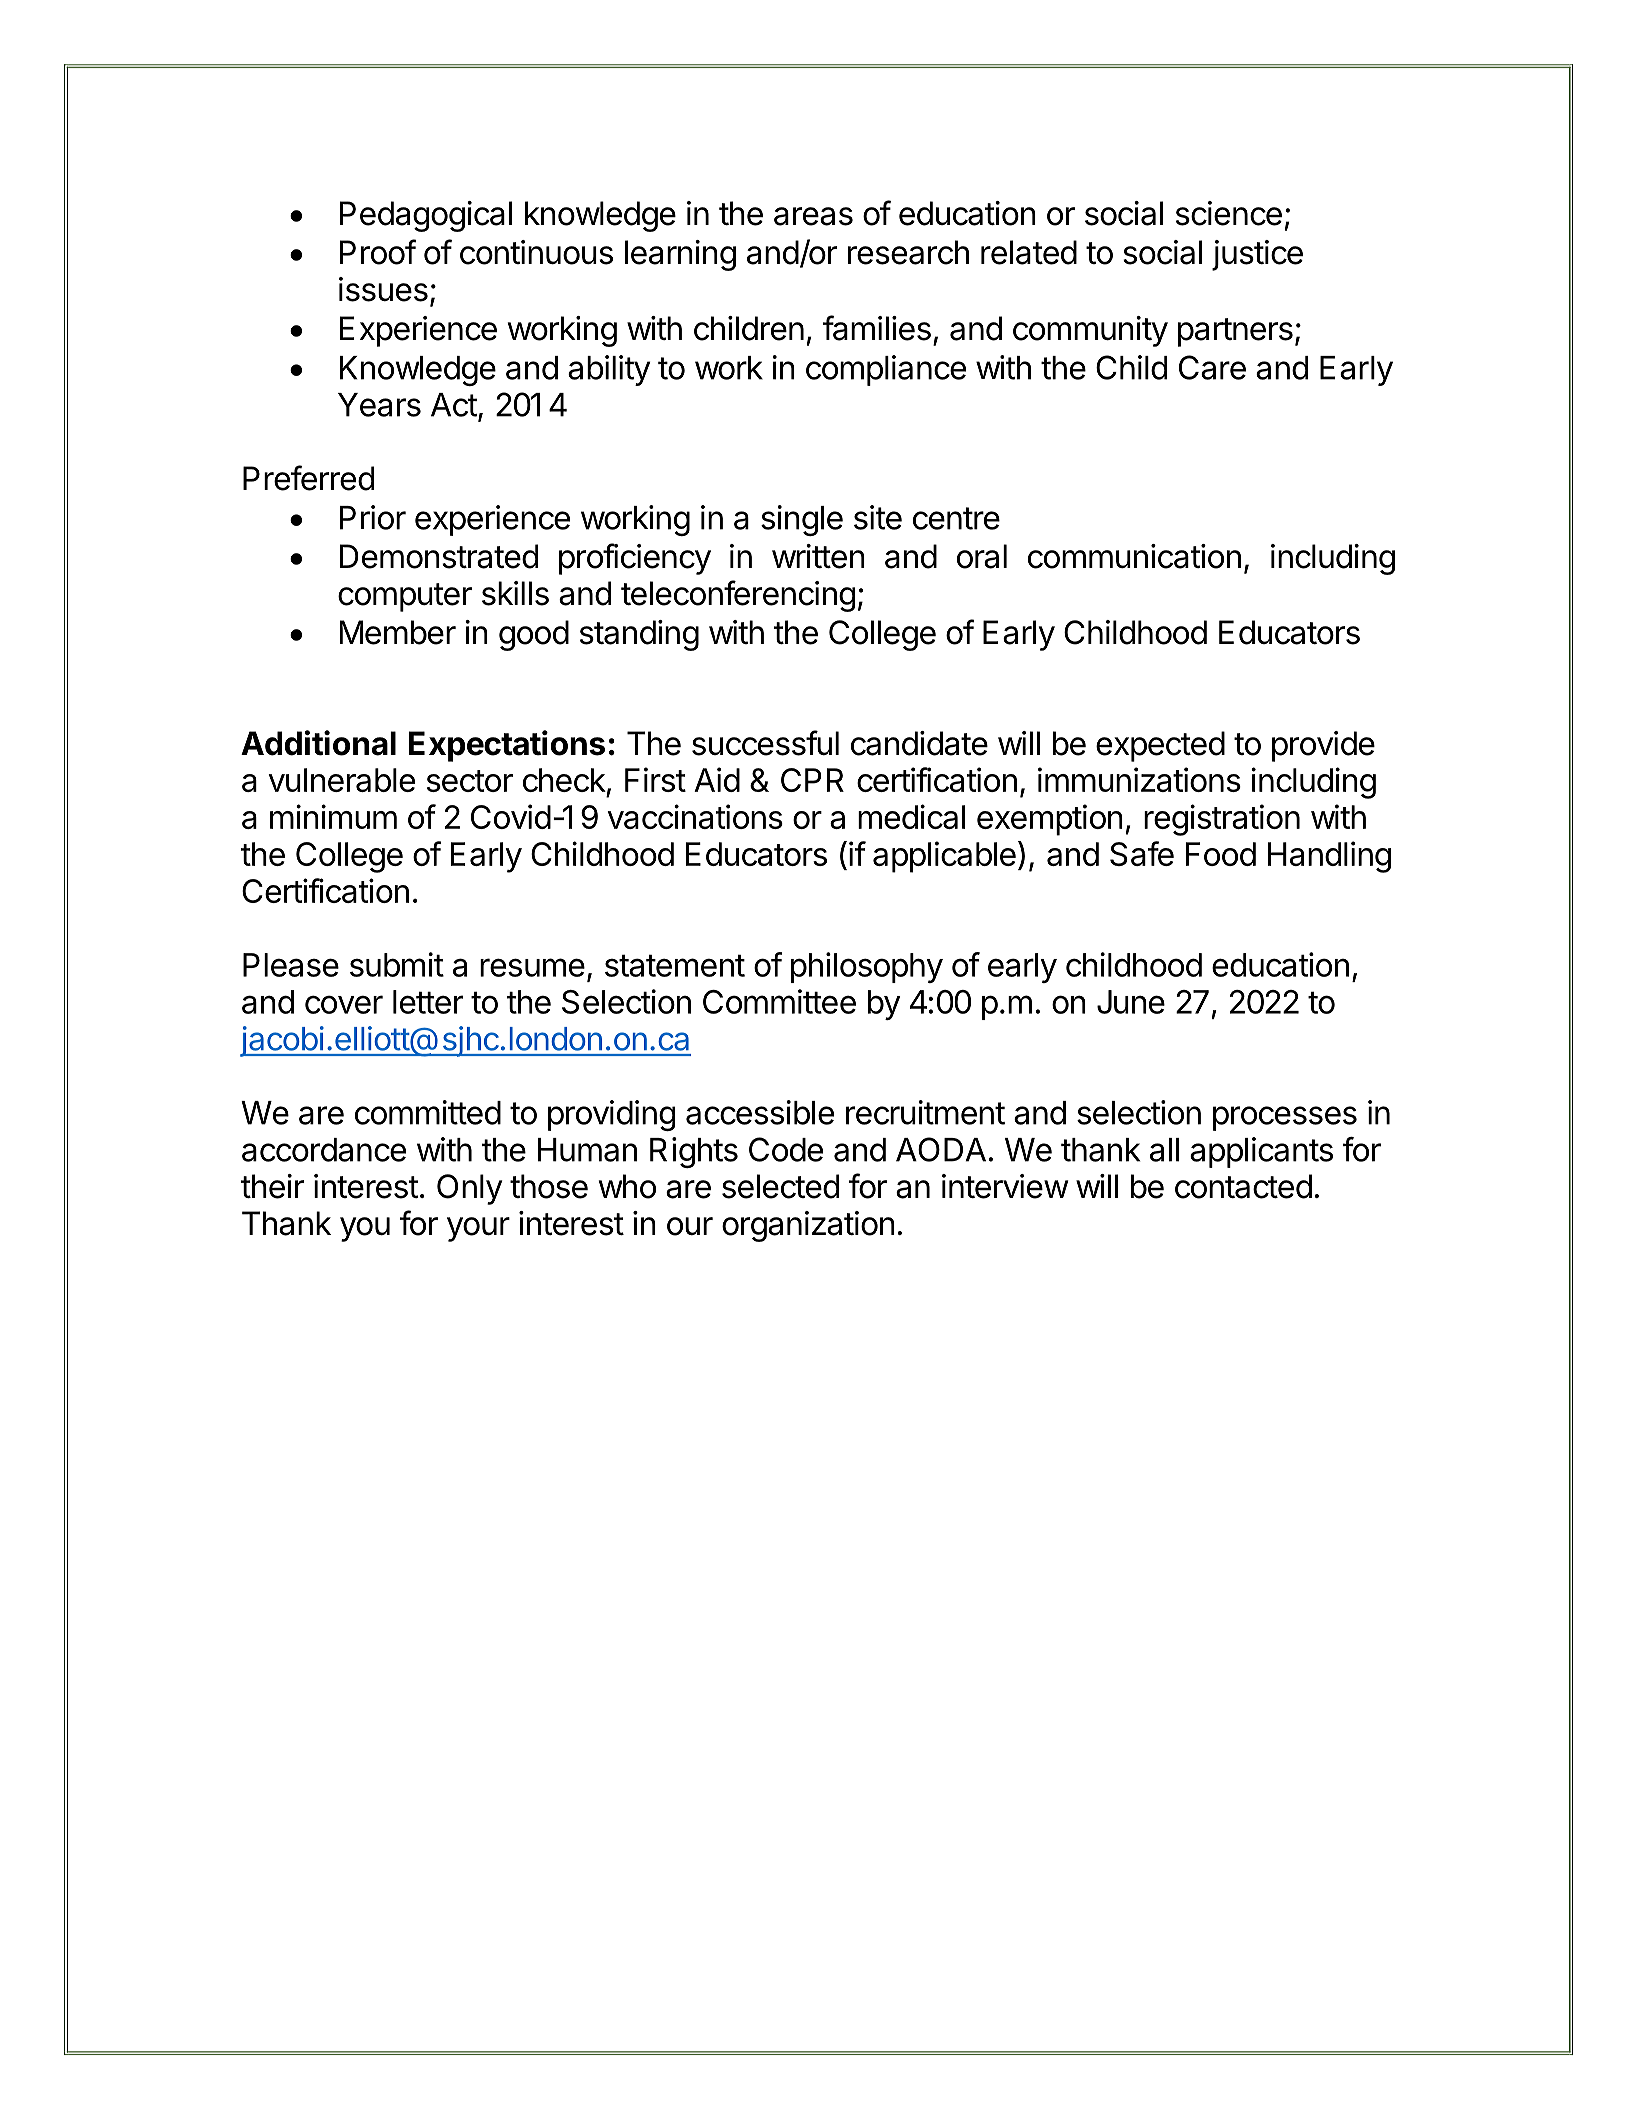 This screenshot has height=2119, width=1637. What do you see at coordinates (1131, 1002) in the screenshot?
I see `June` at bounding box center [1131, 1002].
